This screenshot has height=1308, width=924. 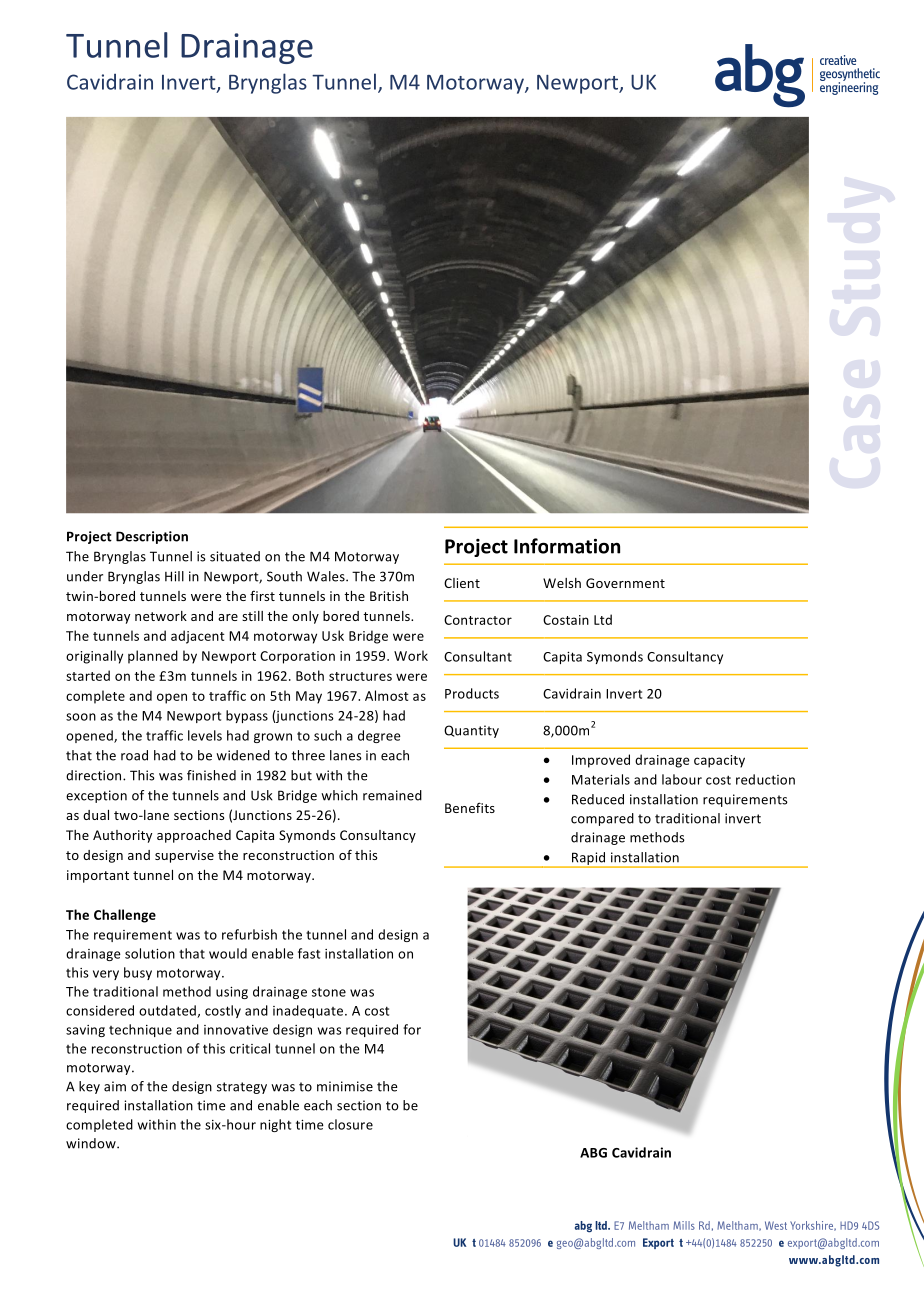 What do you see at coordinates (719, 761) in the screenshot?
I see `capacity` at bounding box center [719, 761].
